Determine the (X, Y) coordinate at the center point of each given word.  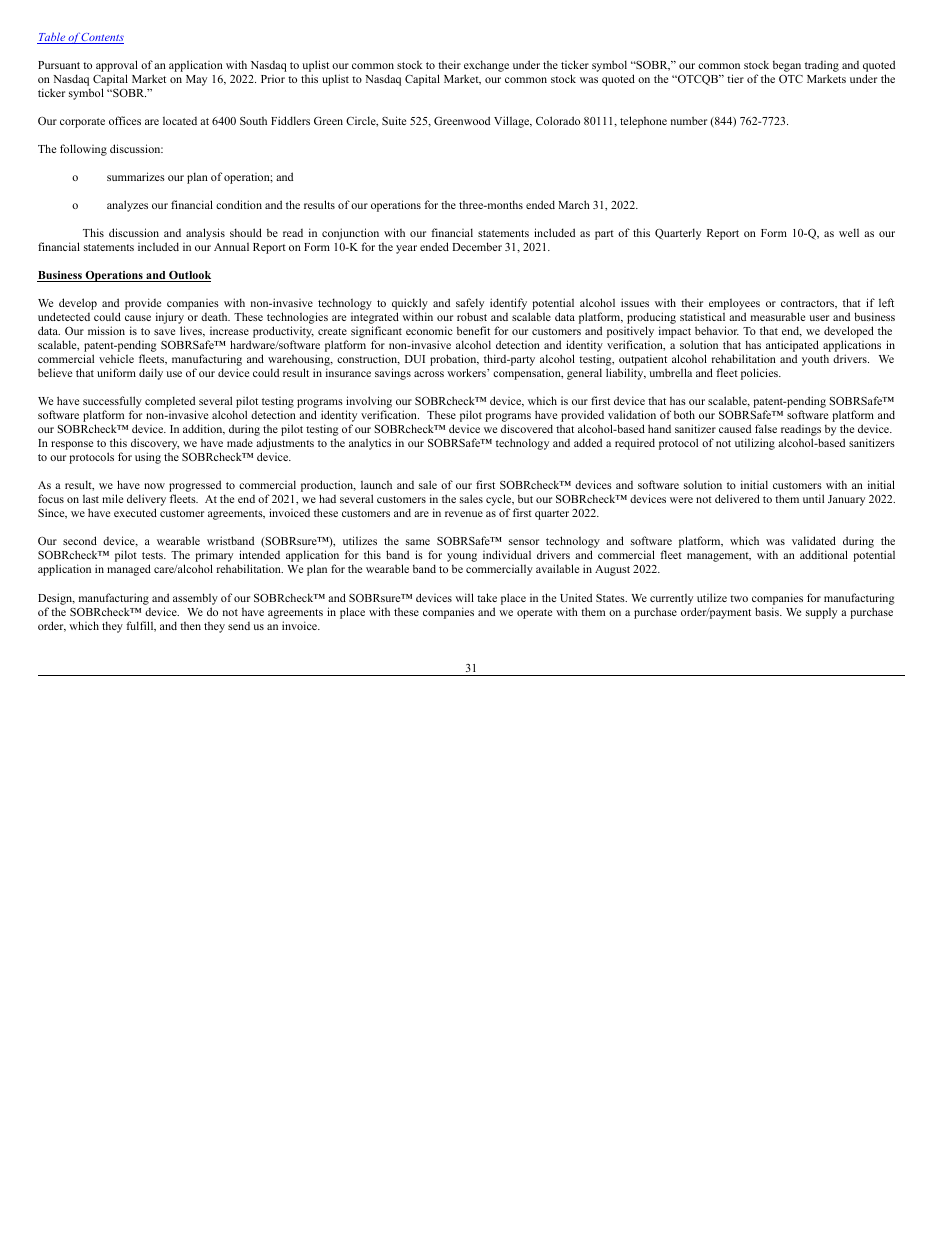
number (689, 120)
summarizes (136, 176)
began (787, 66)
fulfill (141, 626)
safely (470, 305)
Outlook (189, 276)
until (813, 498)
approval (117, 67)
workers (467, 372)
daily (151, 374)
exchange (486, 67)
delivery (146, 501)
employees (734, 305)
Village (513, 122)
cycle (500, 501)
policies (760, 374)
